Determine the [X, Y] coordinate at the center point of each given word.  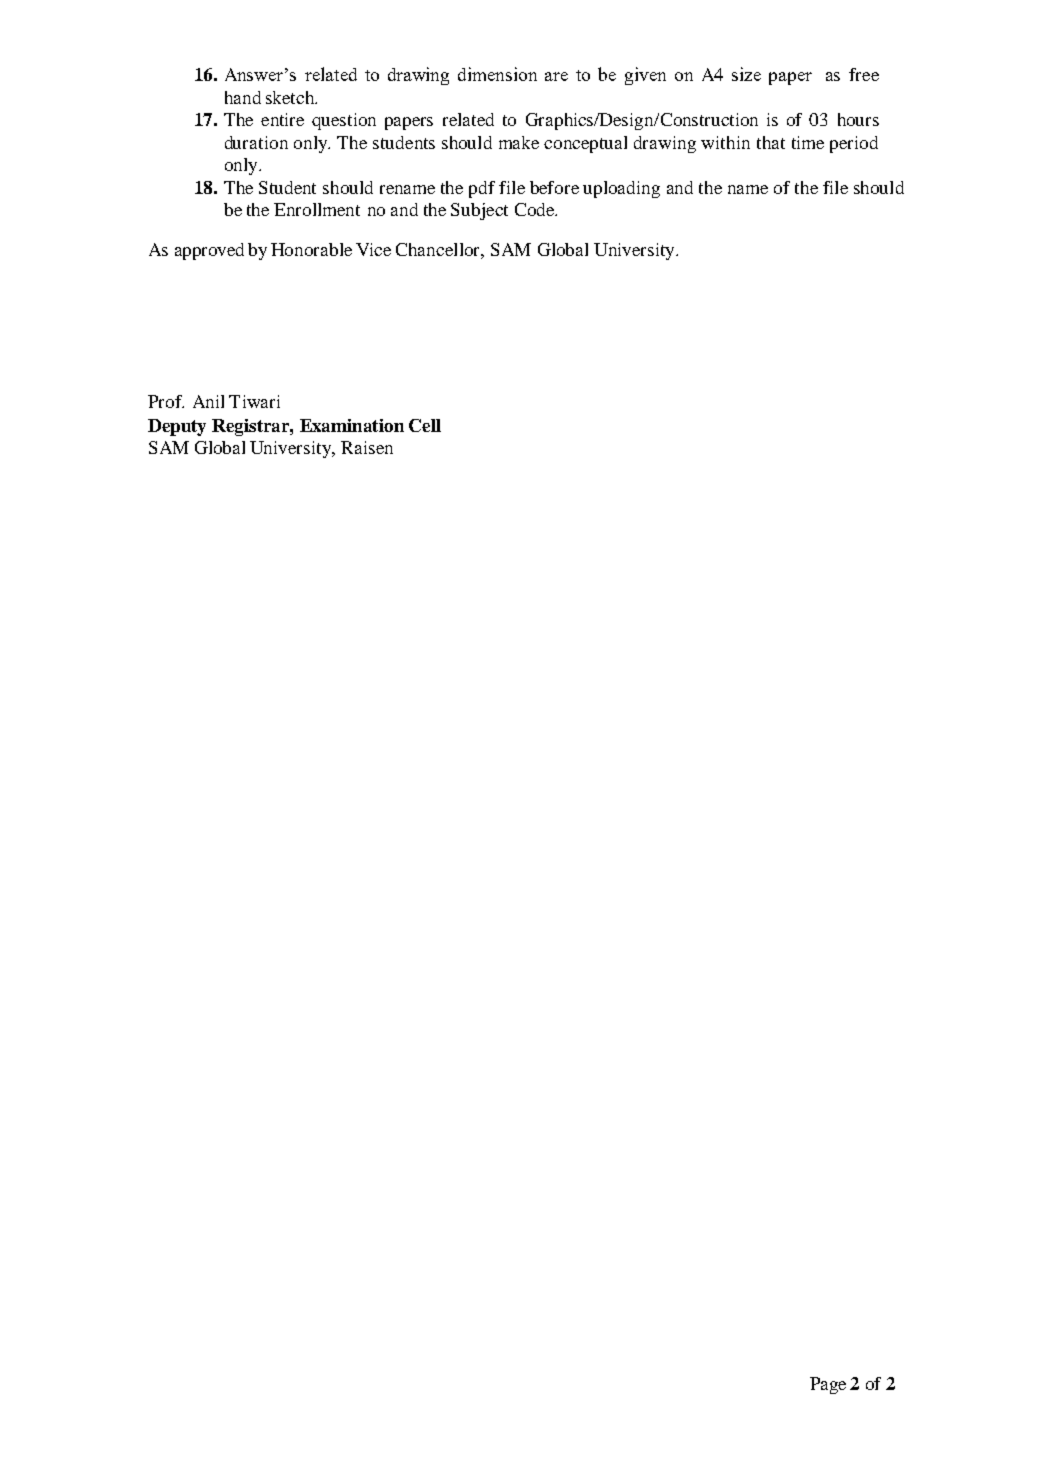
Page [828, 1385]
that [771, 142]
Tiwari [254, 401]
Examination [352, 425]
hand [243, 97]
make [519, 142]
